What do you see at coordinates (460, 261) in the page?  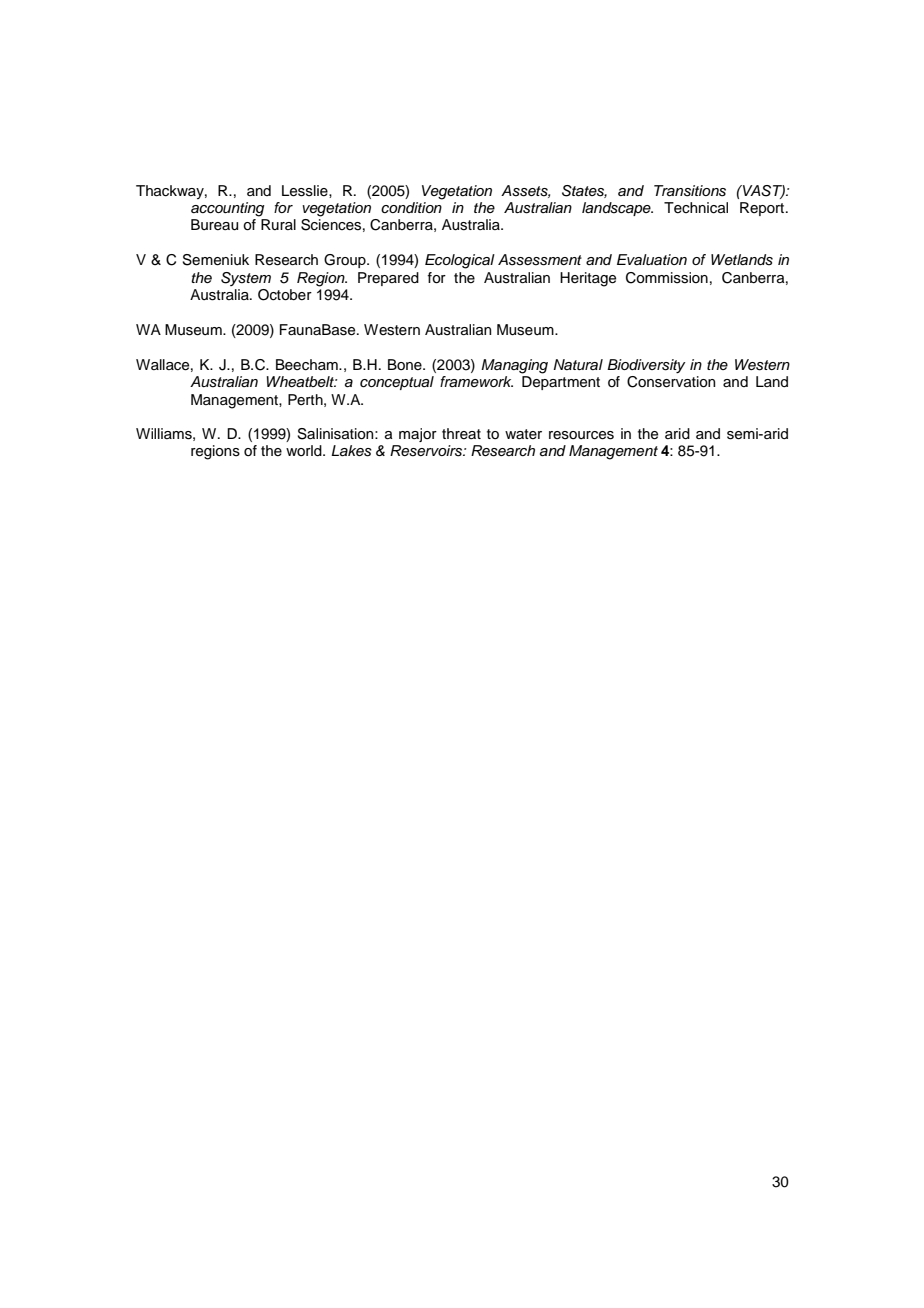 I see `Ecological` at bounding box center [460, 261].
